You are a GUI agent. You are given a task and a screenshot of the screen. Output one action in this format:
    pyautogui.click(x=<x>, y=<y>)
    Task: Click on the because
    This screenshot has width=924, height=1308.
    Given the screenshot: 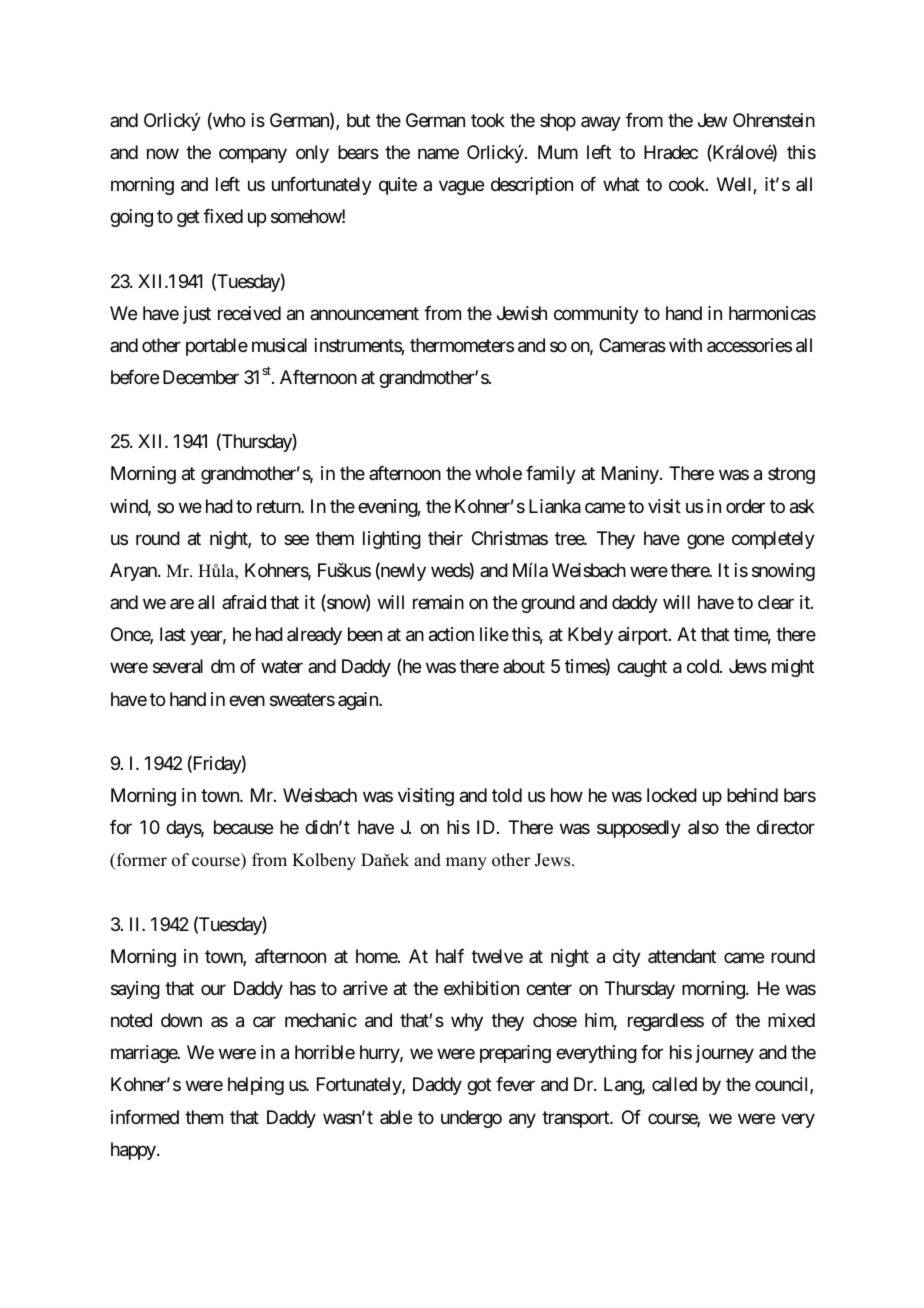 What is the action you would take?
    pyautogui.click(x=243, y=827)
